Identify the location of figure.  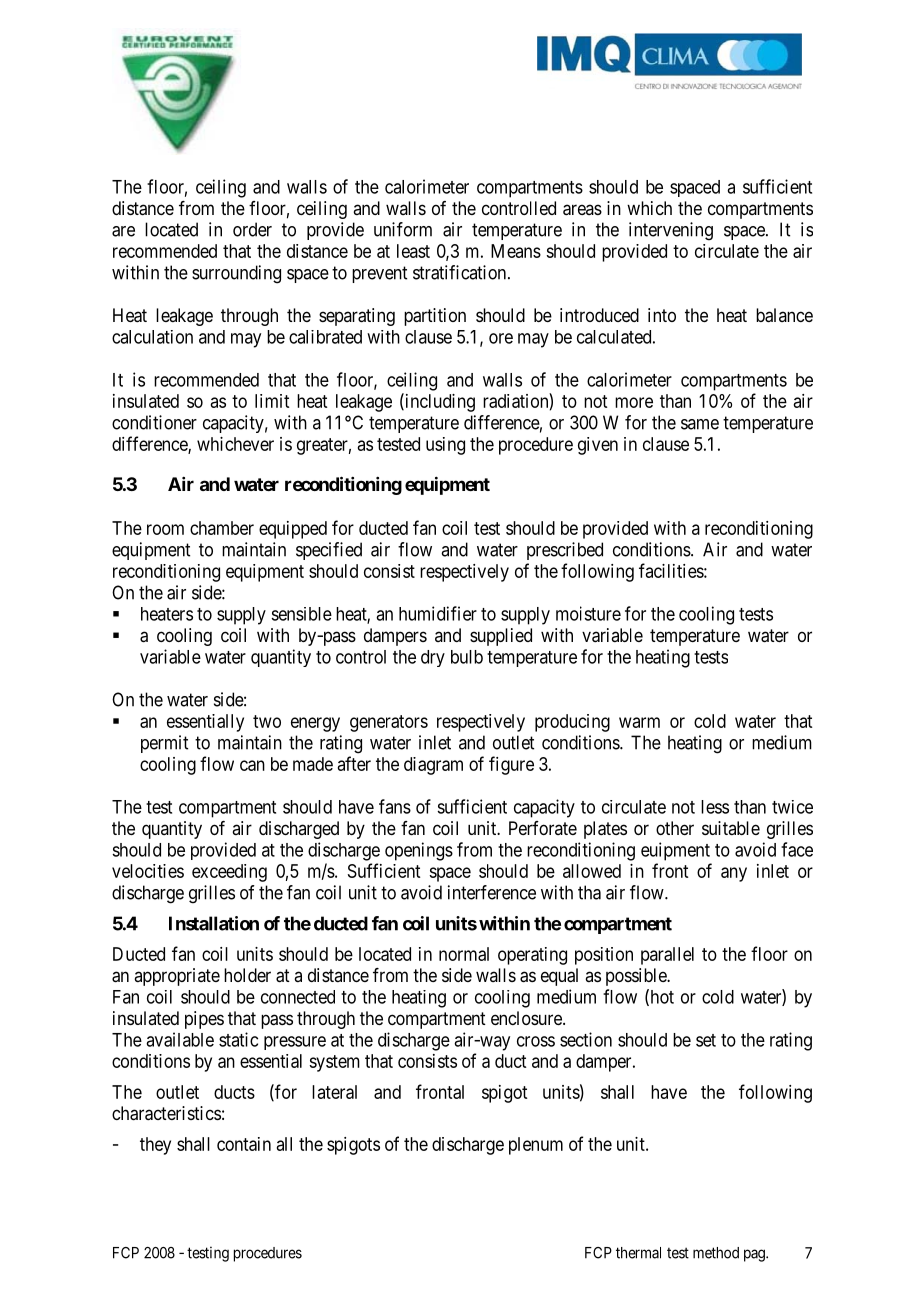
(511, 765).
